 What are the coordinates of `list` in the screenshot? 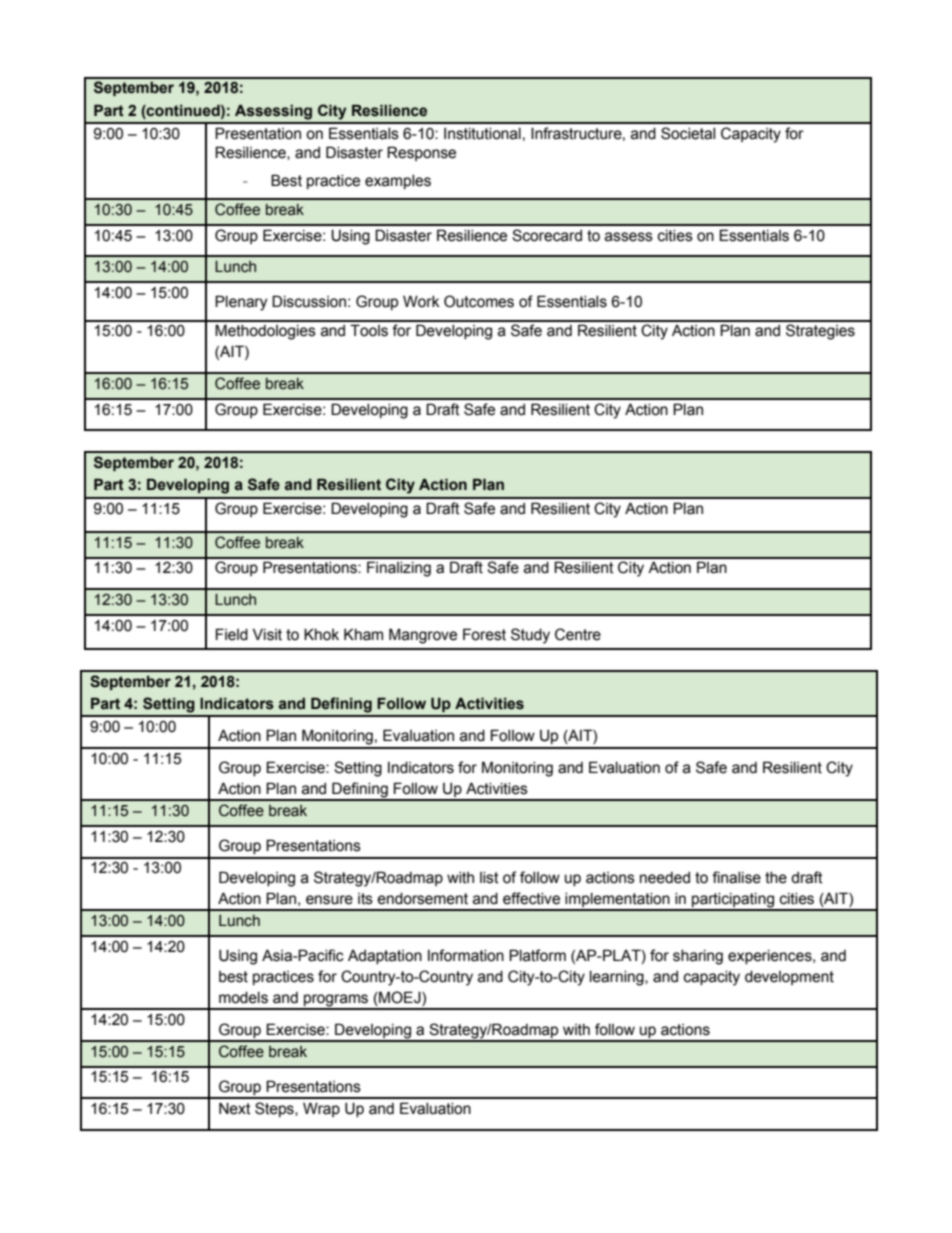 It's located at (489, 878).
